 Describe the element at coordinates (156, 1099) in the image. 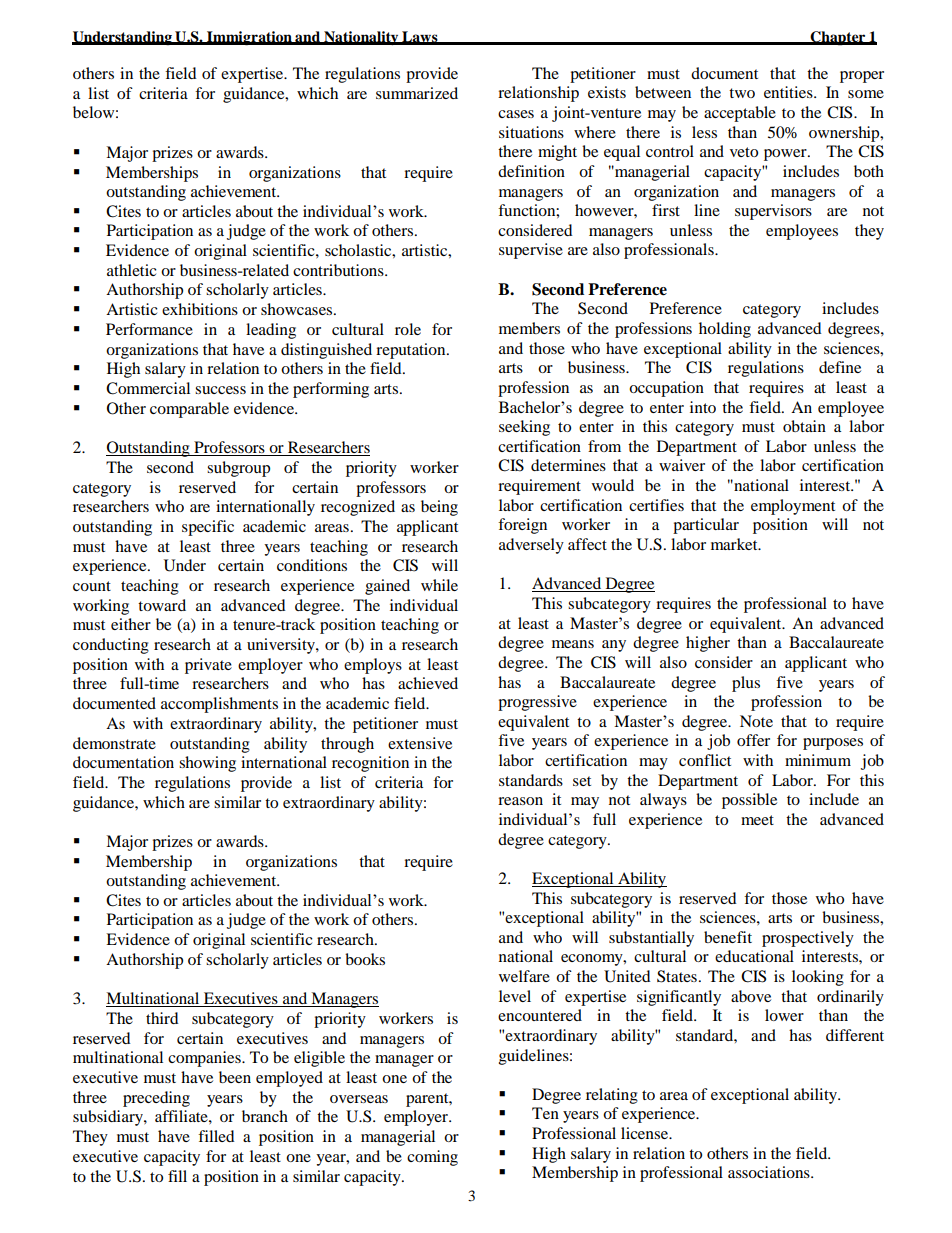

I see `preceding` at that location.
